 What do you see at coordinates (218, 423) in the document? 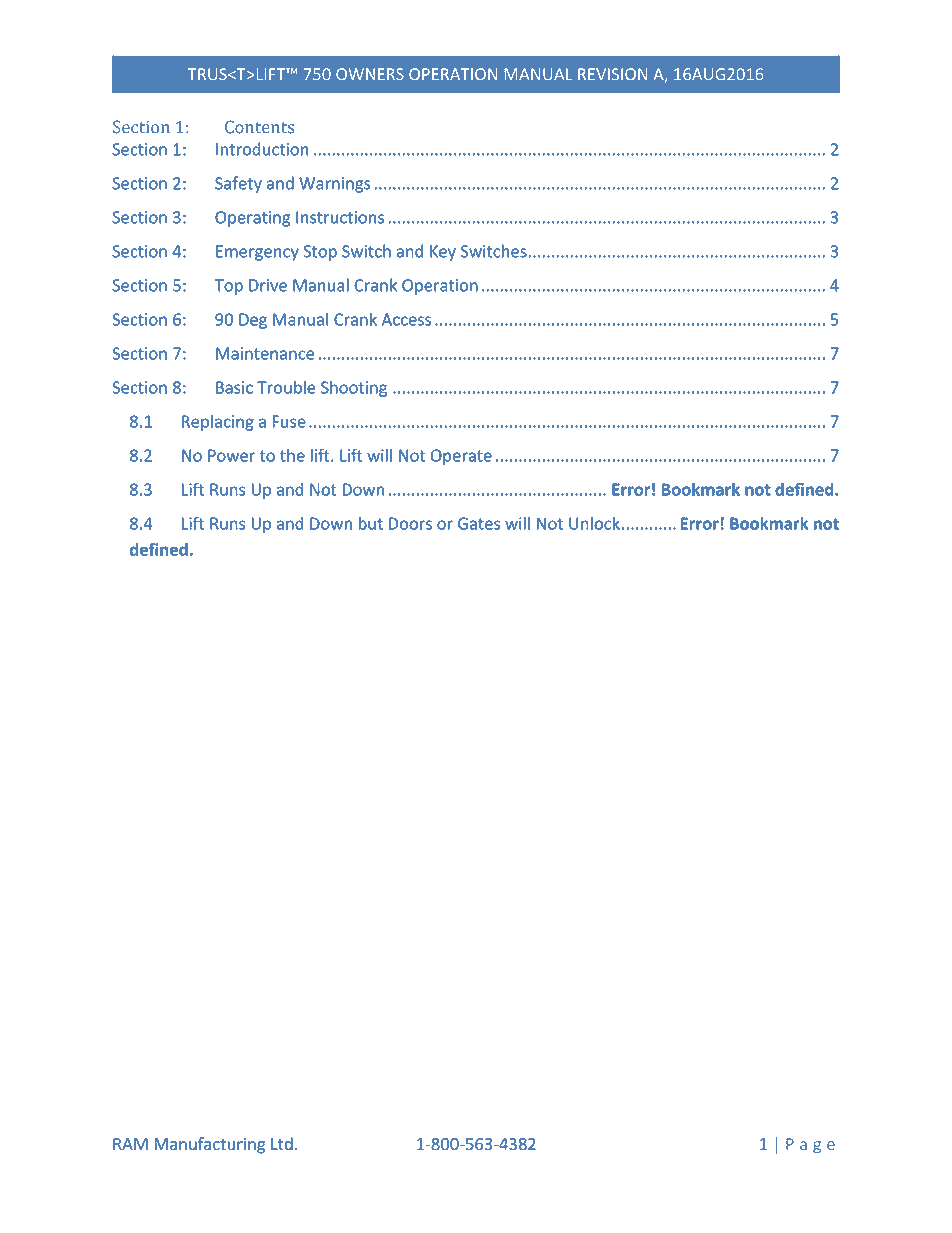
I see `Replacing` at bounding box center [218, 423].
